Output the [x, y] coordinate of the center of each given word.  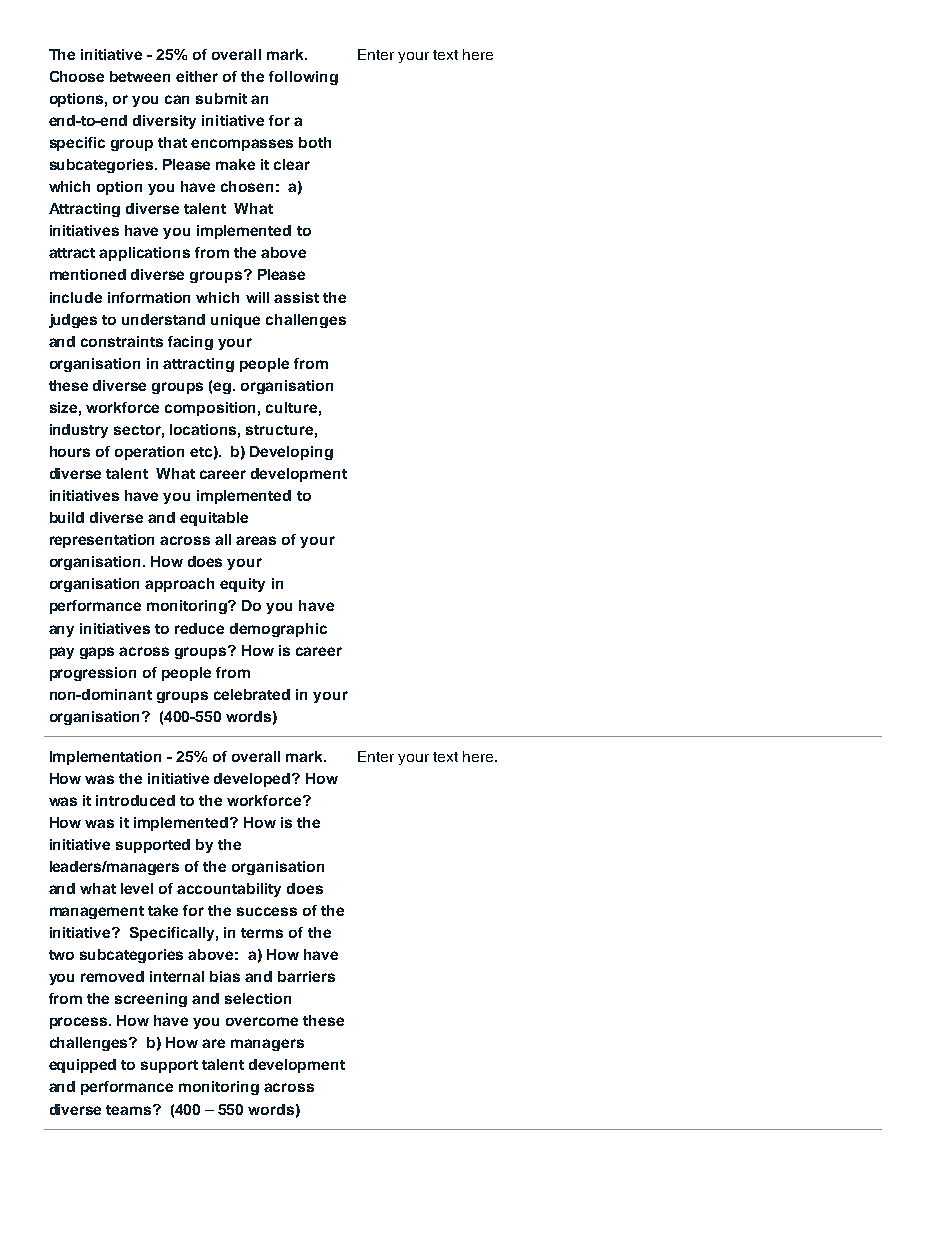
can [177, 99]
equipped [82, 1066]
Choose [77, 76]
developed [253, 780]
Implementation [105, 758]
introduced [135, 800]
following [303, 78]
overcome [262, 1021]
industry [79, 431]
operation [149, 453]
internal [177, 976]
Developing [291, 453]
